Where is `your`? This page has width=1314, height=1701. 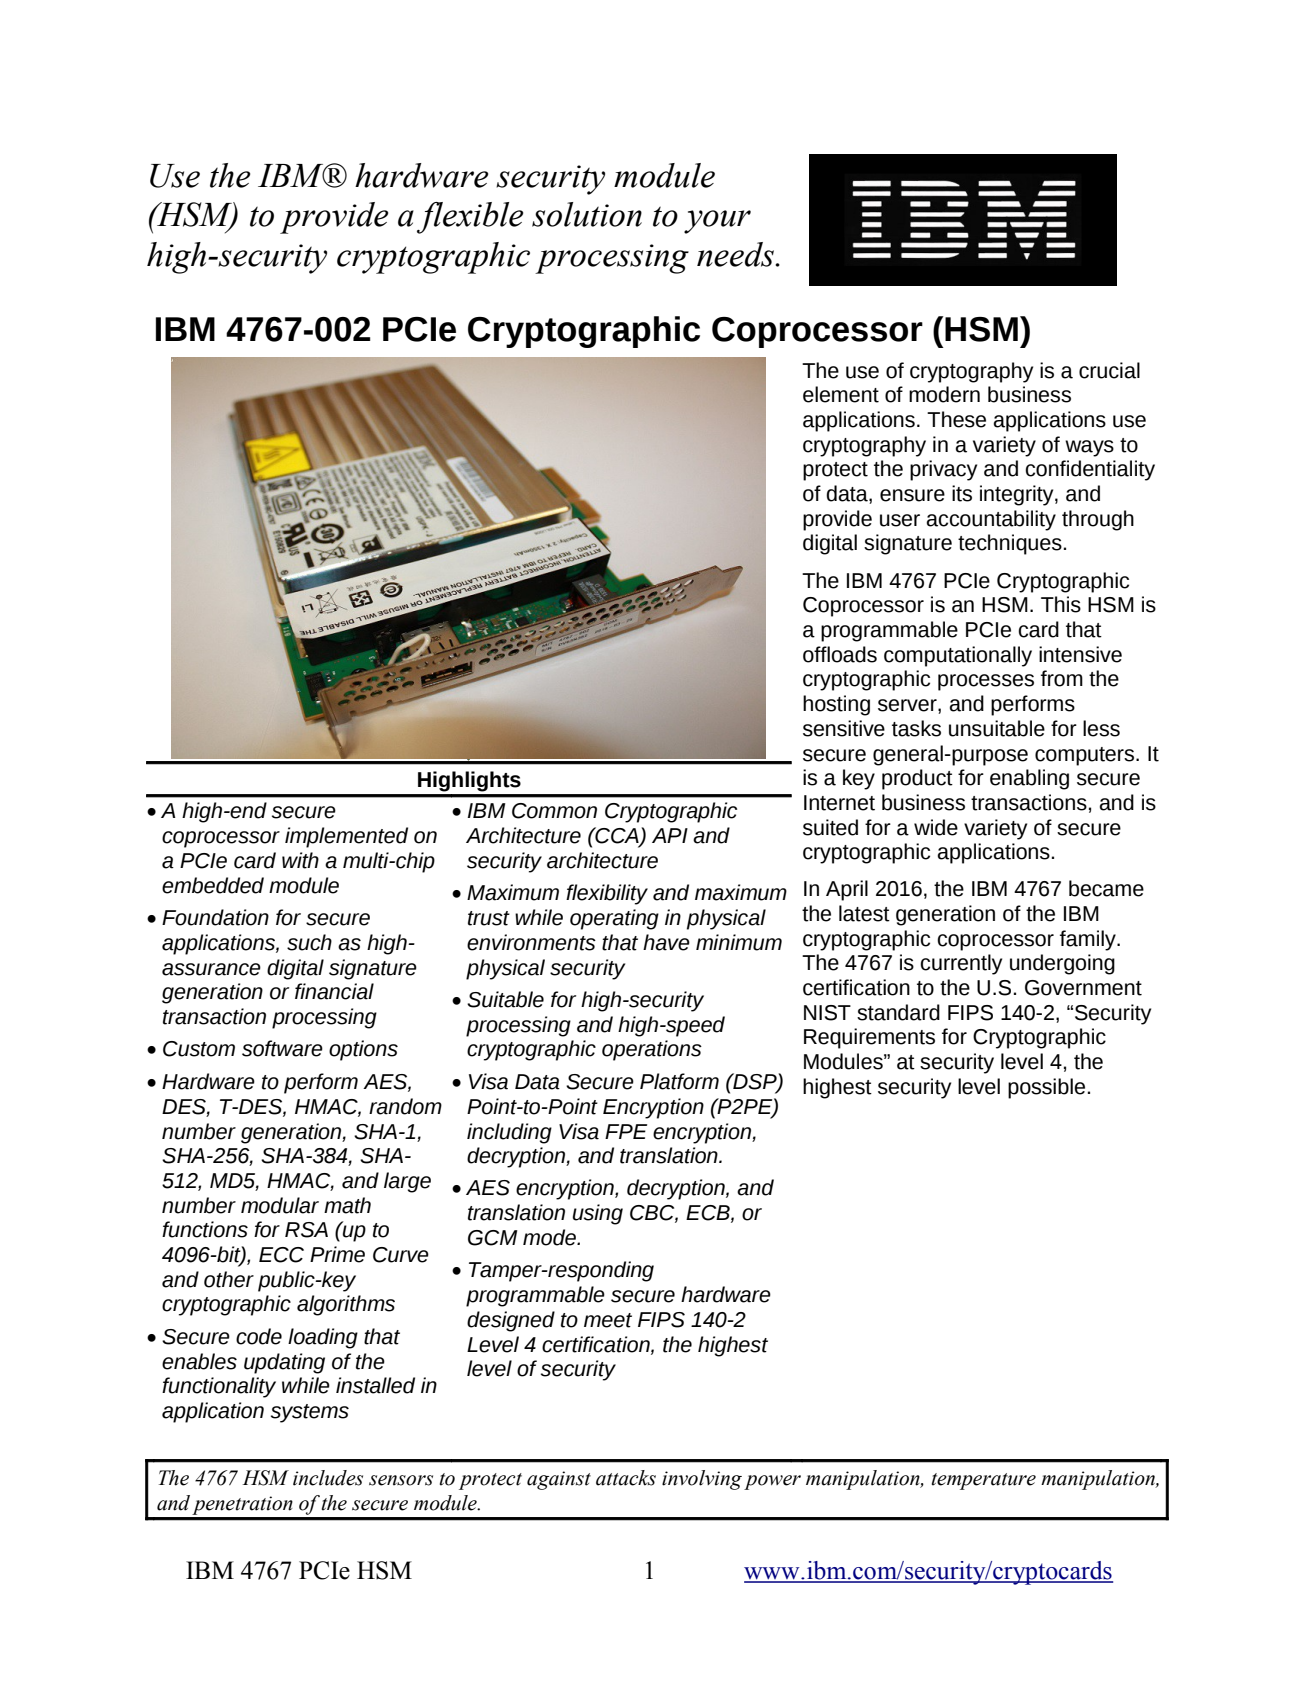 your is located at coordinates (717, 222).
